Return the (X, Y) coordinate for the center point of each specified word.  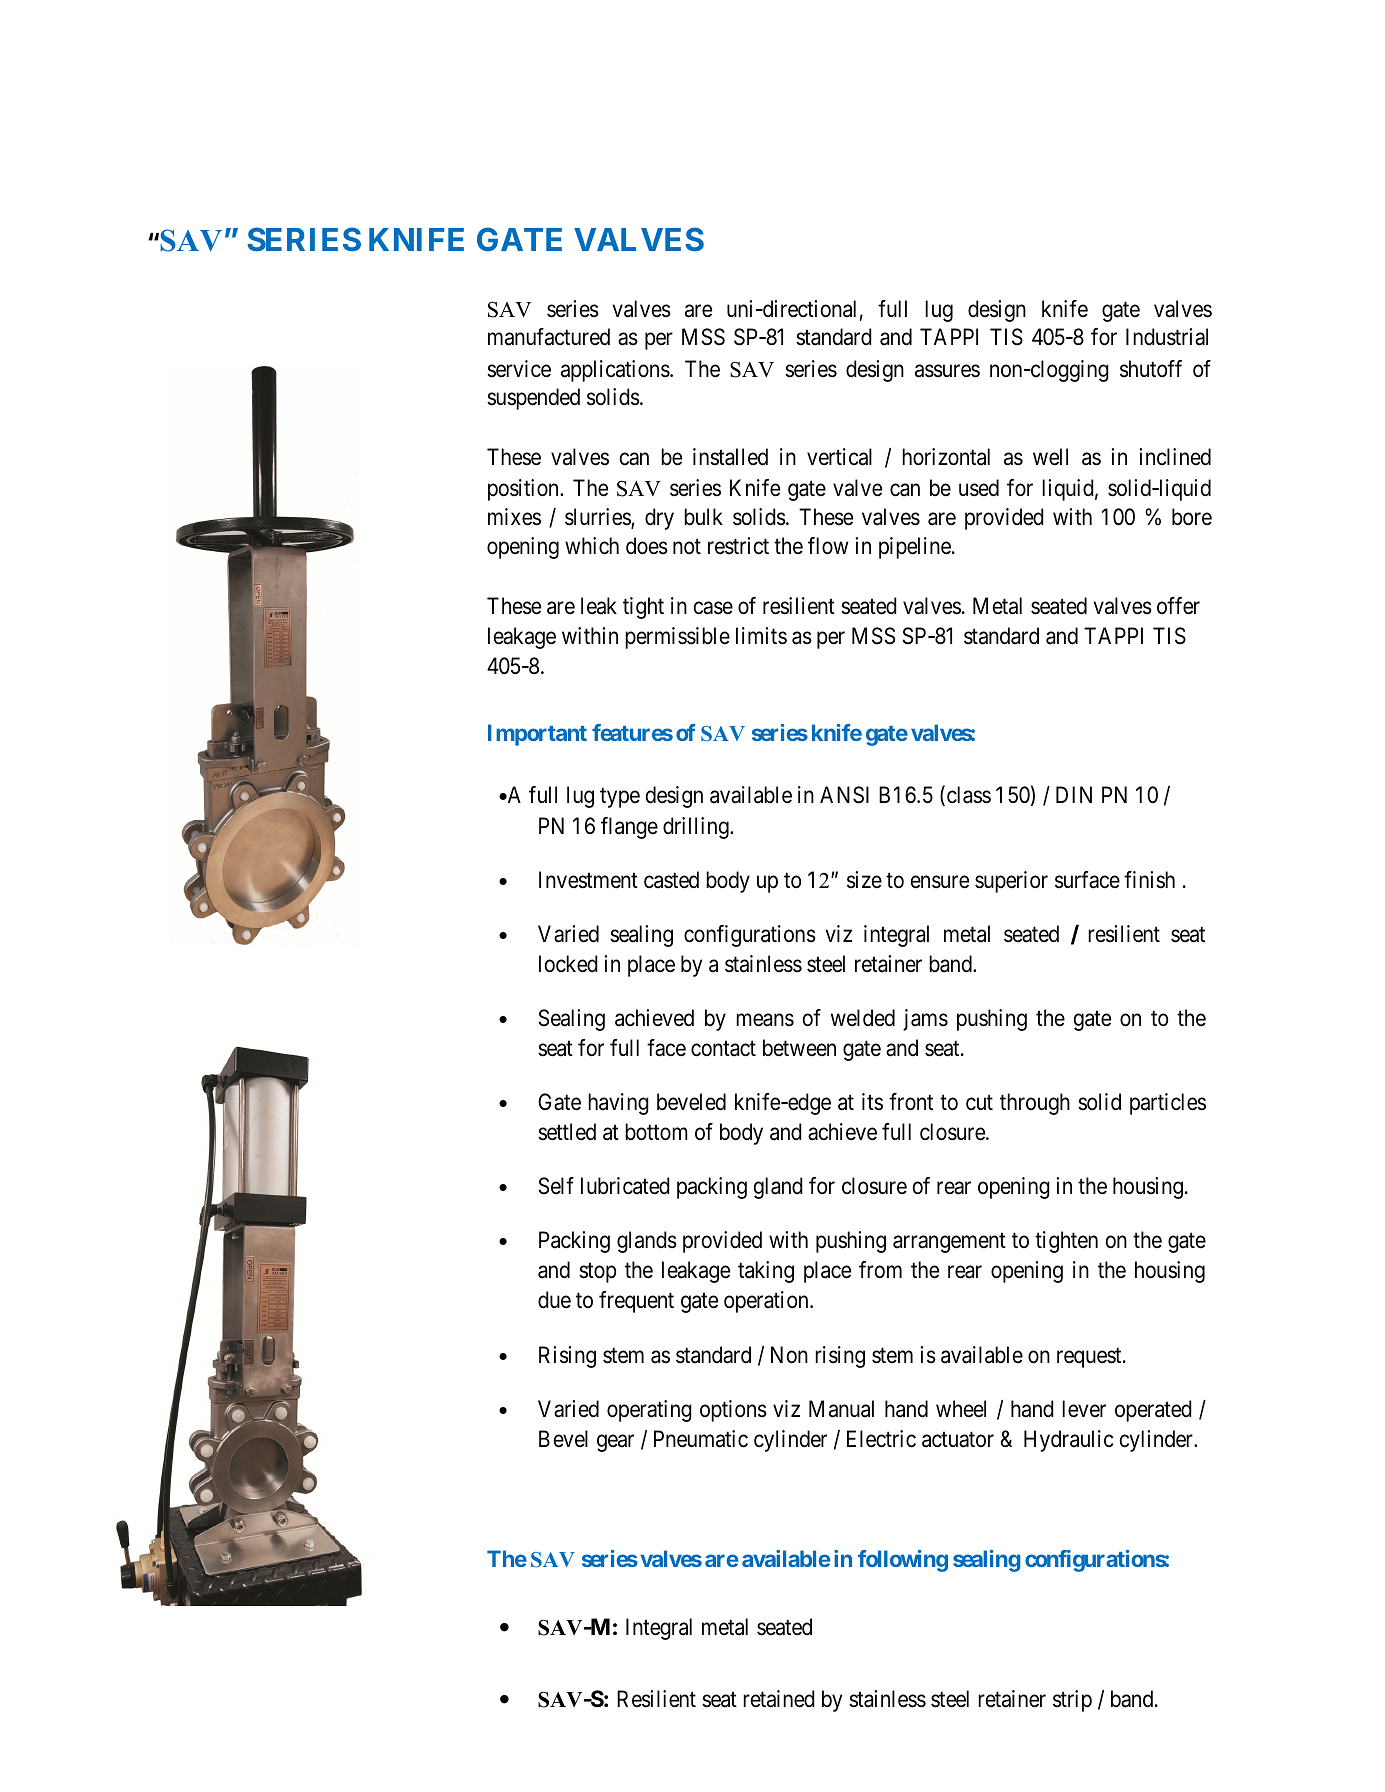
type (620, 798)
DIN (1074, 795)
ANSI (844, 795)
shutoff (1151, 369)
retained (779, 1699)
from (880, 1270)
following (903, 1561)
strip (1072, 1701)
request (1090, 1357)
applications (615, 371)
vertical (839, 457)
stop (597, 1273)
